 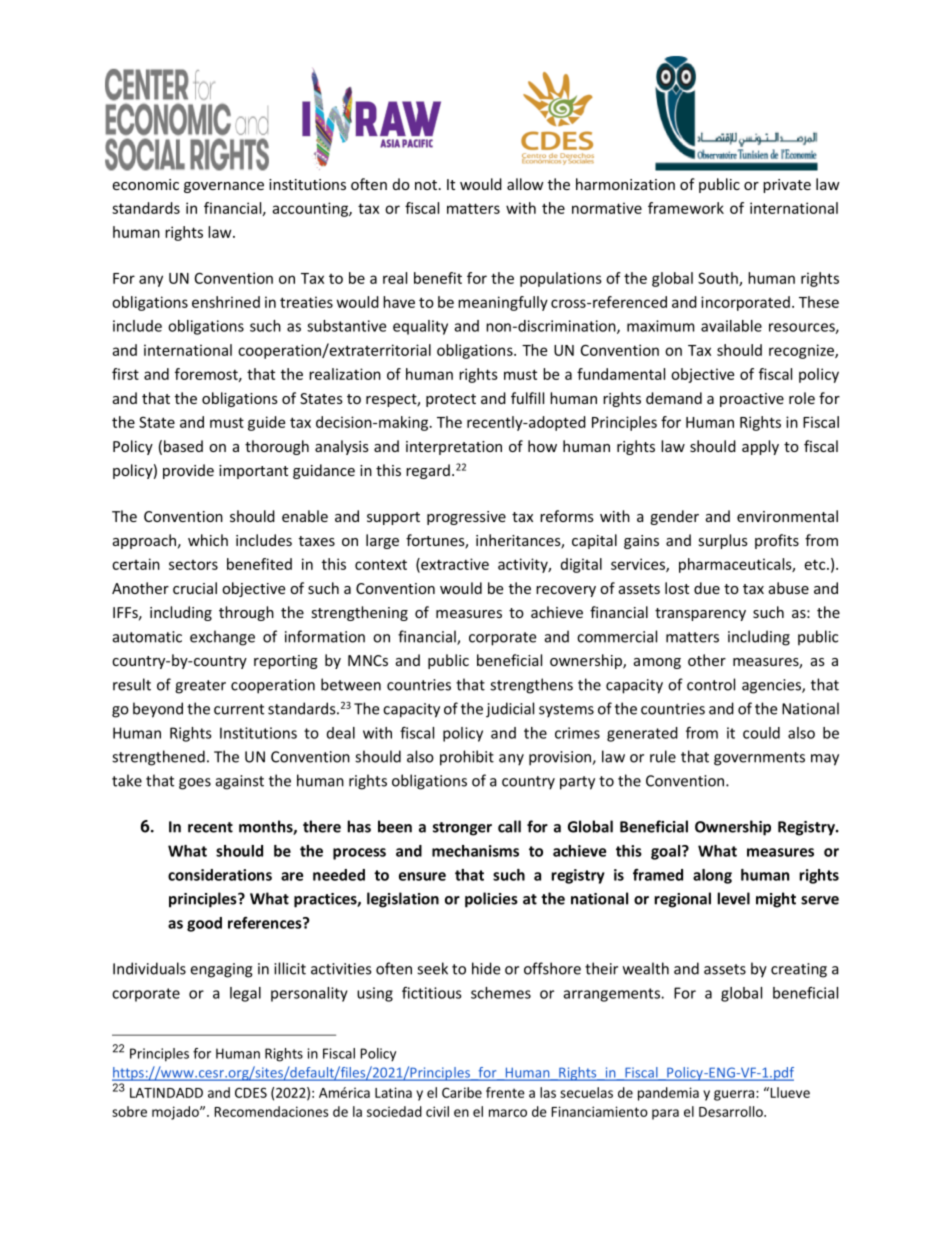 I want to click on sobre, so click(x=129, y=1111).
